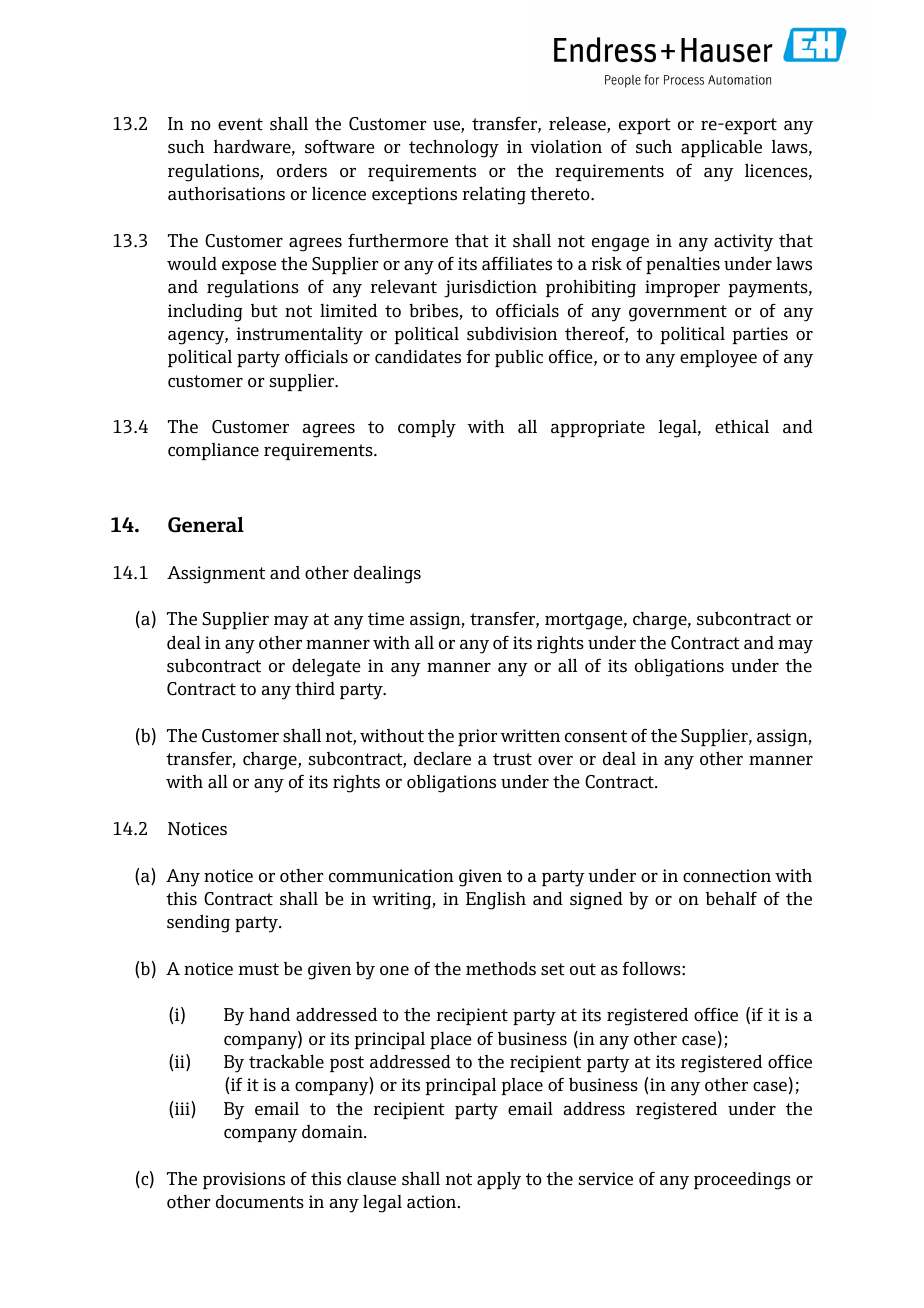 The image size is (924, 1308). I want to click on technology, so click(454, 149).
